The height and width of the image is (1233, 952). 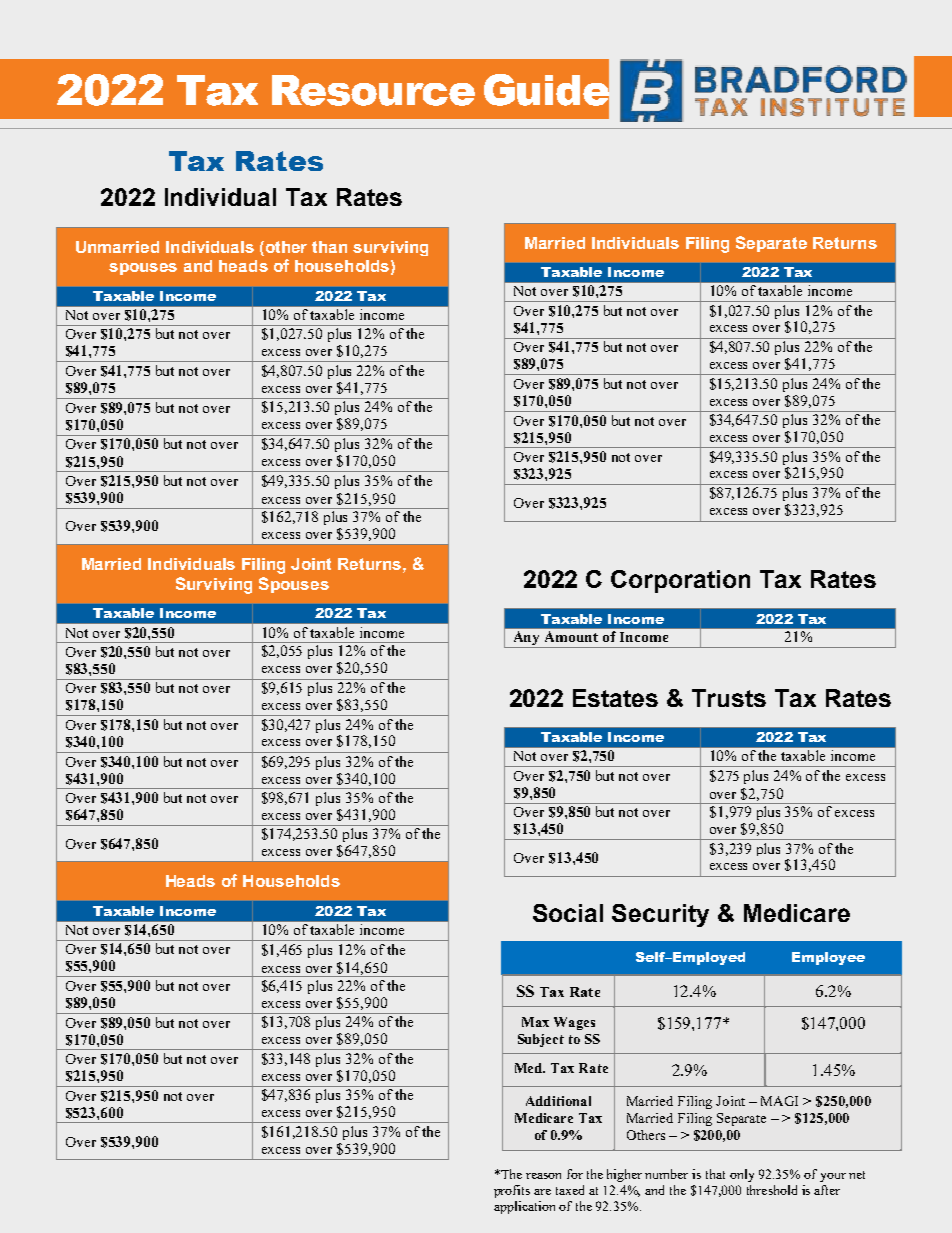 What do you see at coordinates (373, 90) in the image?
I see `Resource` at bounding box center [373, 90].
